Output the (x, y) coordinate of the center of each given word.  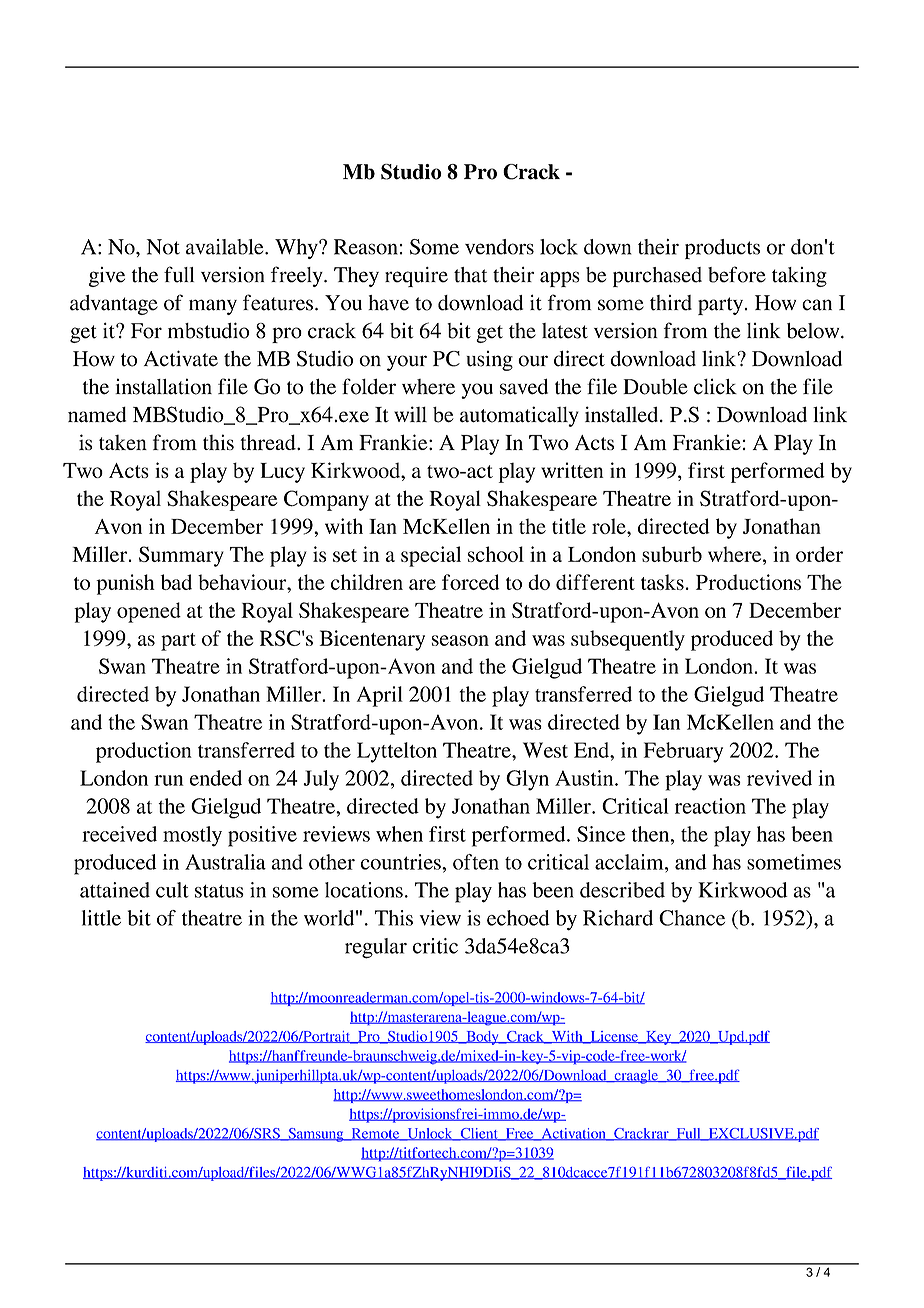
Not (163, 247)
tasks (662, 582)
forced (470, 582)
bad (176, 582)
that (470, 275)
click (715, 386)
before (737, 274)
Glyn (527, 780)
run (169, 780)
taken (123, 442)
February (683, 752)
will (410, 414)
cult (172, 890)
